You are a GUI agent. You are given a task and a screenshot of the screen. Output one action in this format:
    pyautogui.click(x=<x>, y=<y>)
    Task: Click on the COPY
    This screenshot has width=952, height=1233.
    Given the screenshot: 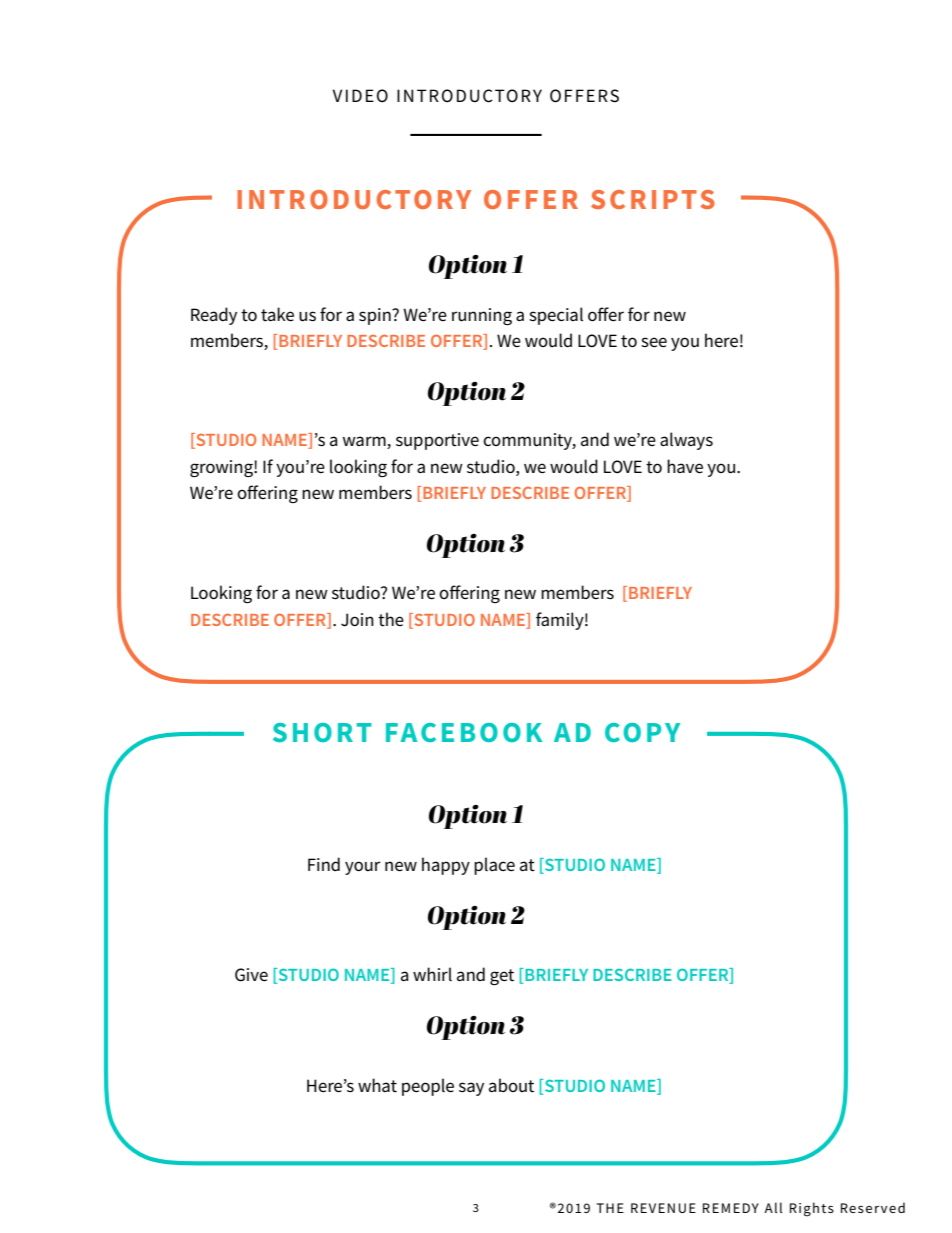 What is the action you would take?
    pyautogui.click(x=642, y=732)
